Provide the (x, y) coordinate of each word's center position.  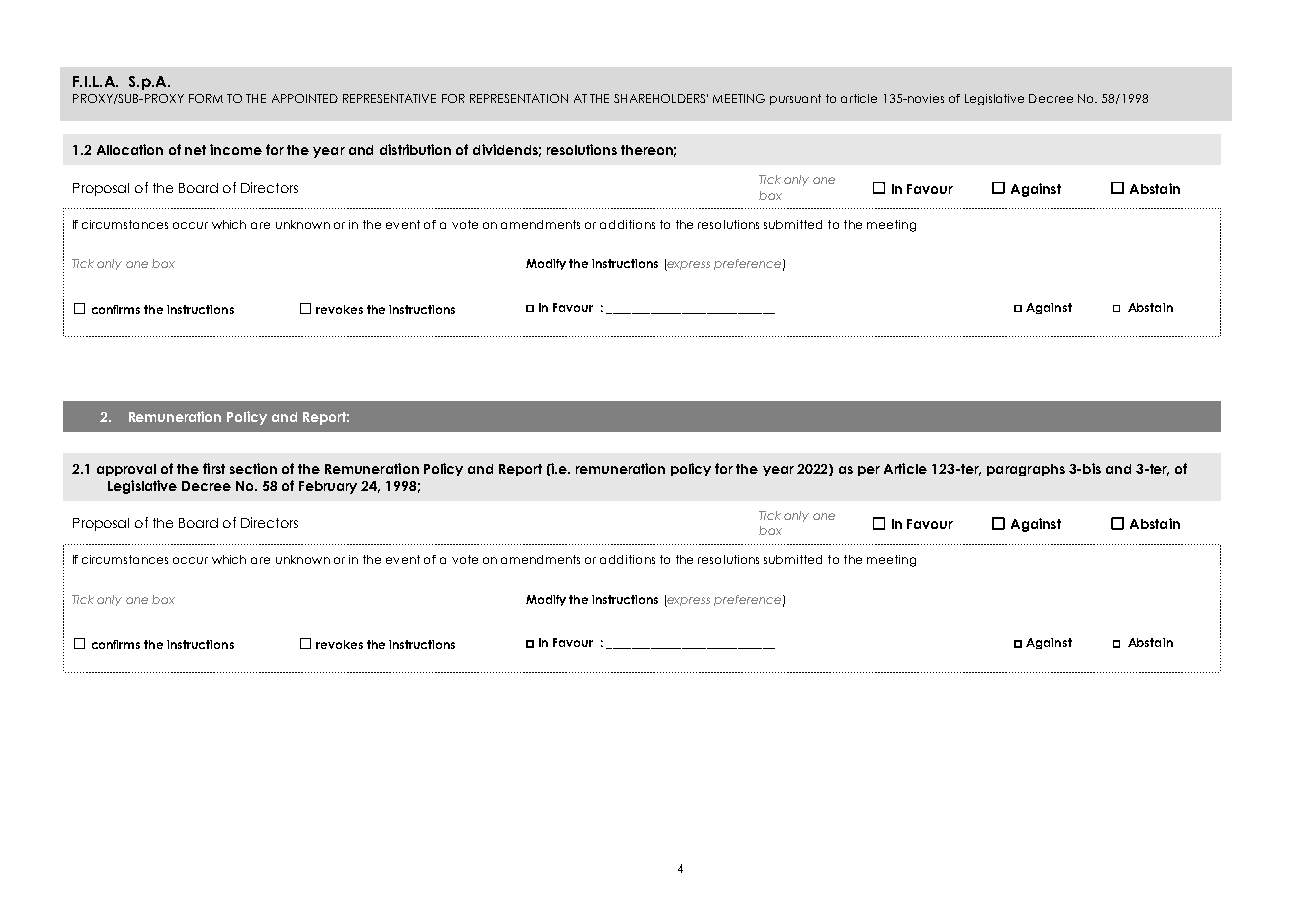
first (214, 468)
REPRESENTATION (519, 98)
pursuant (795, 99)
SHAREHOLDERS (661, 98)
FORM (206, 98)
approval (126, 470)
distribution (415, 149)
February (328, 487)
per (869, 471)
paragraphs (1026, 470)
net (195, 150)
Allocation (130, 149)
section (253, 468)
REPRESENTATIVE (389, 98)
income (236, 149)
